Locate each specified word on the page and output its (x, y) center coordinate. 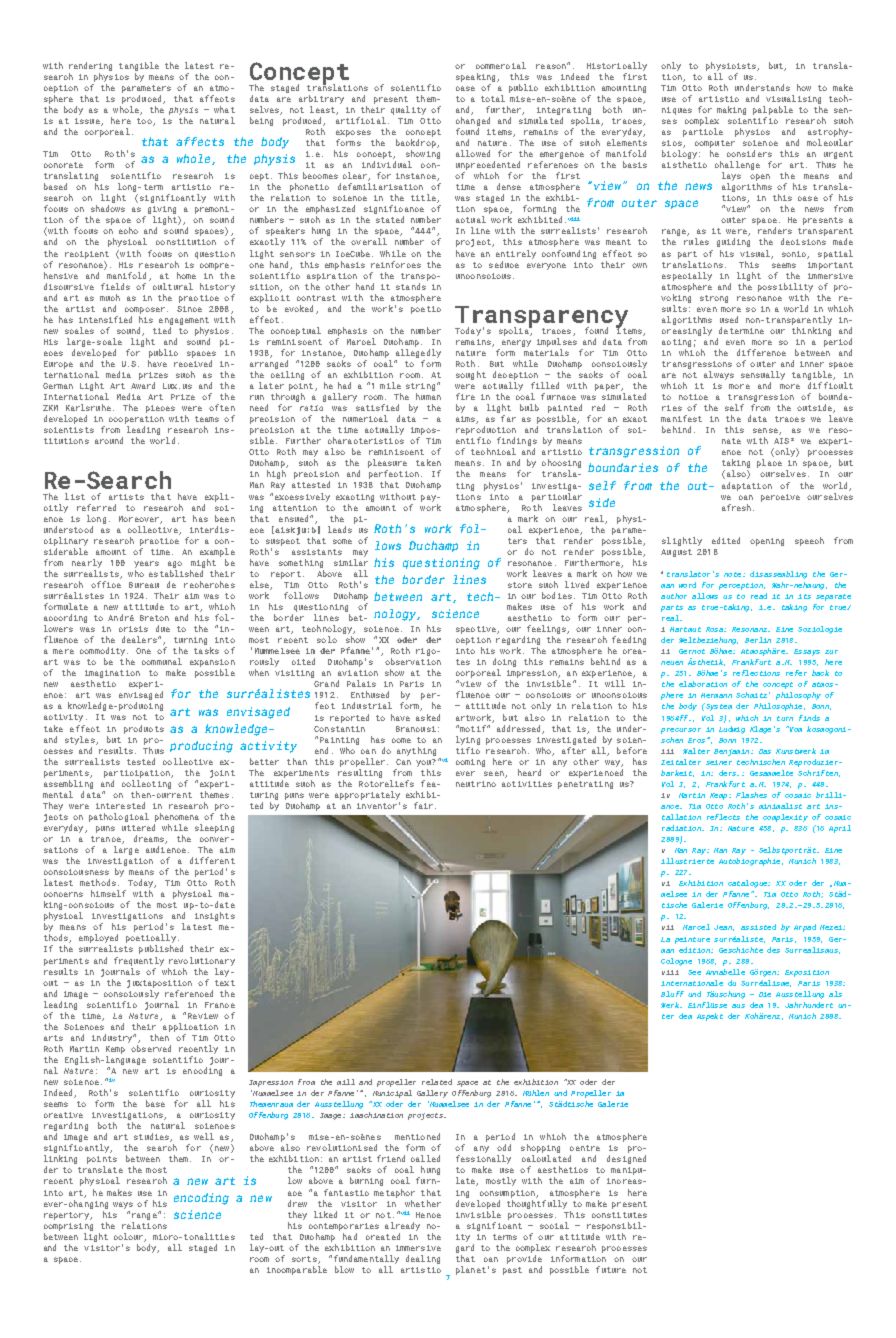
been (225, 518)
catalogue (748, 884)
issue (88, 122)
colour (129, 1237)
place (769, 463)
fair (423, 805)
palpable (773, 110)
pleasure (387, 465)
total (493, 98)
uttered (138, 827)
